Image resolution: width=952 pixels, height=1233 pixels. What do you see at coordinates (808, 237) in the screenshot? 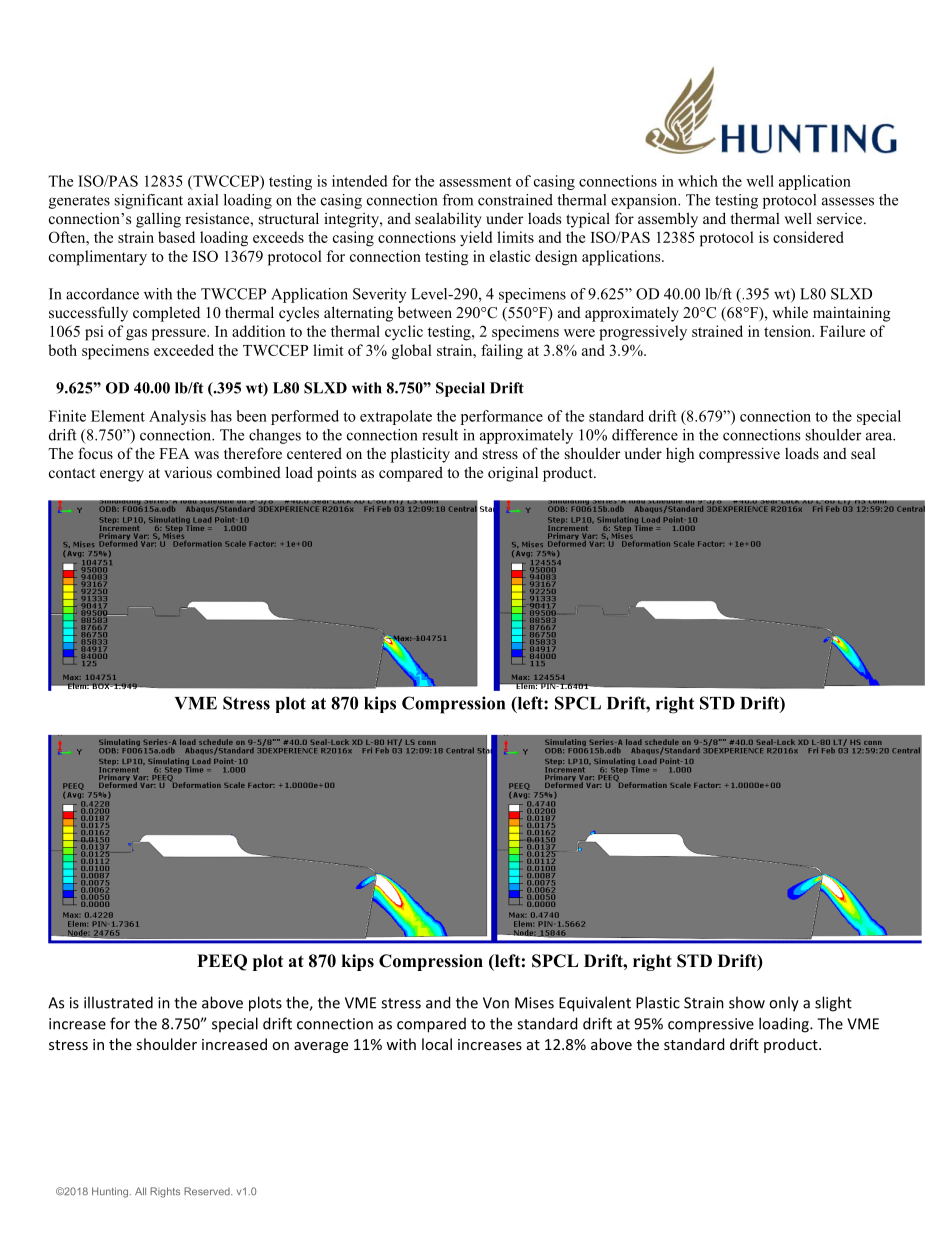
I see `considered` at bounding box center [808, 237].
